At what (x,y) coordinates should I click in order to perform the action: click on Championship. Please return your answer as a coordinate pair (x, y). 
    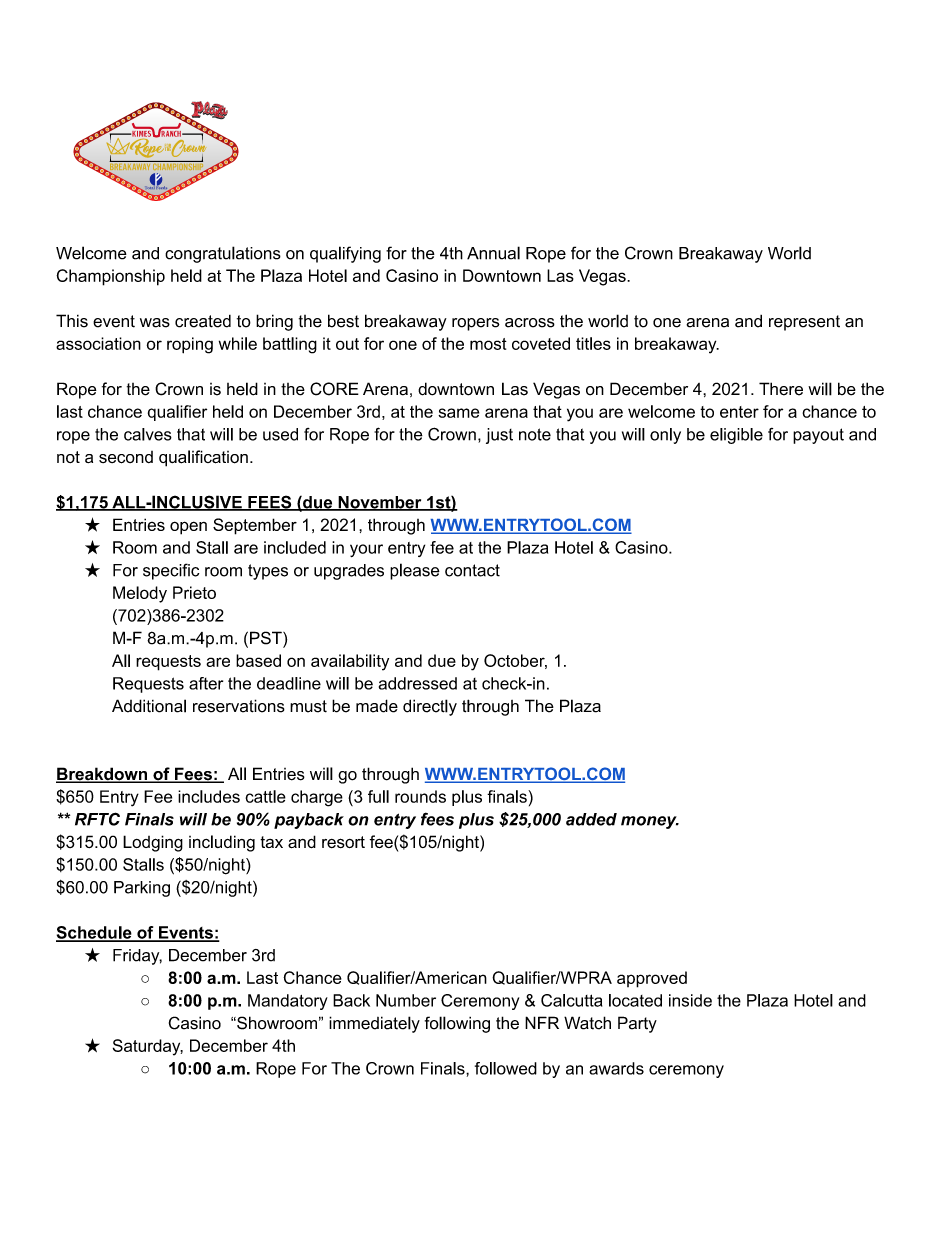
    Looking at the image, I should click on (110, 277).
